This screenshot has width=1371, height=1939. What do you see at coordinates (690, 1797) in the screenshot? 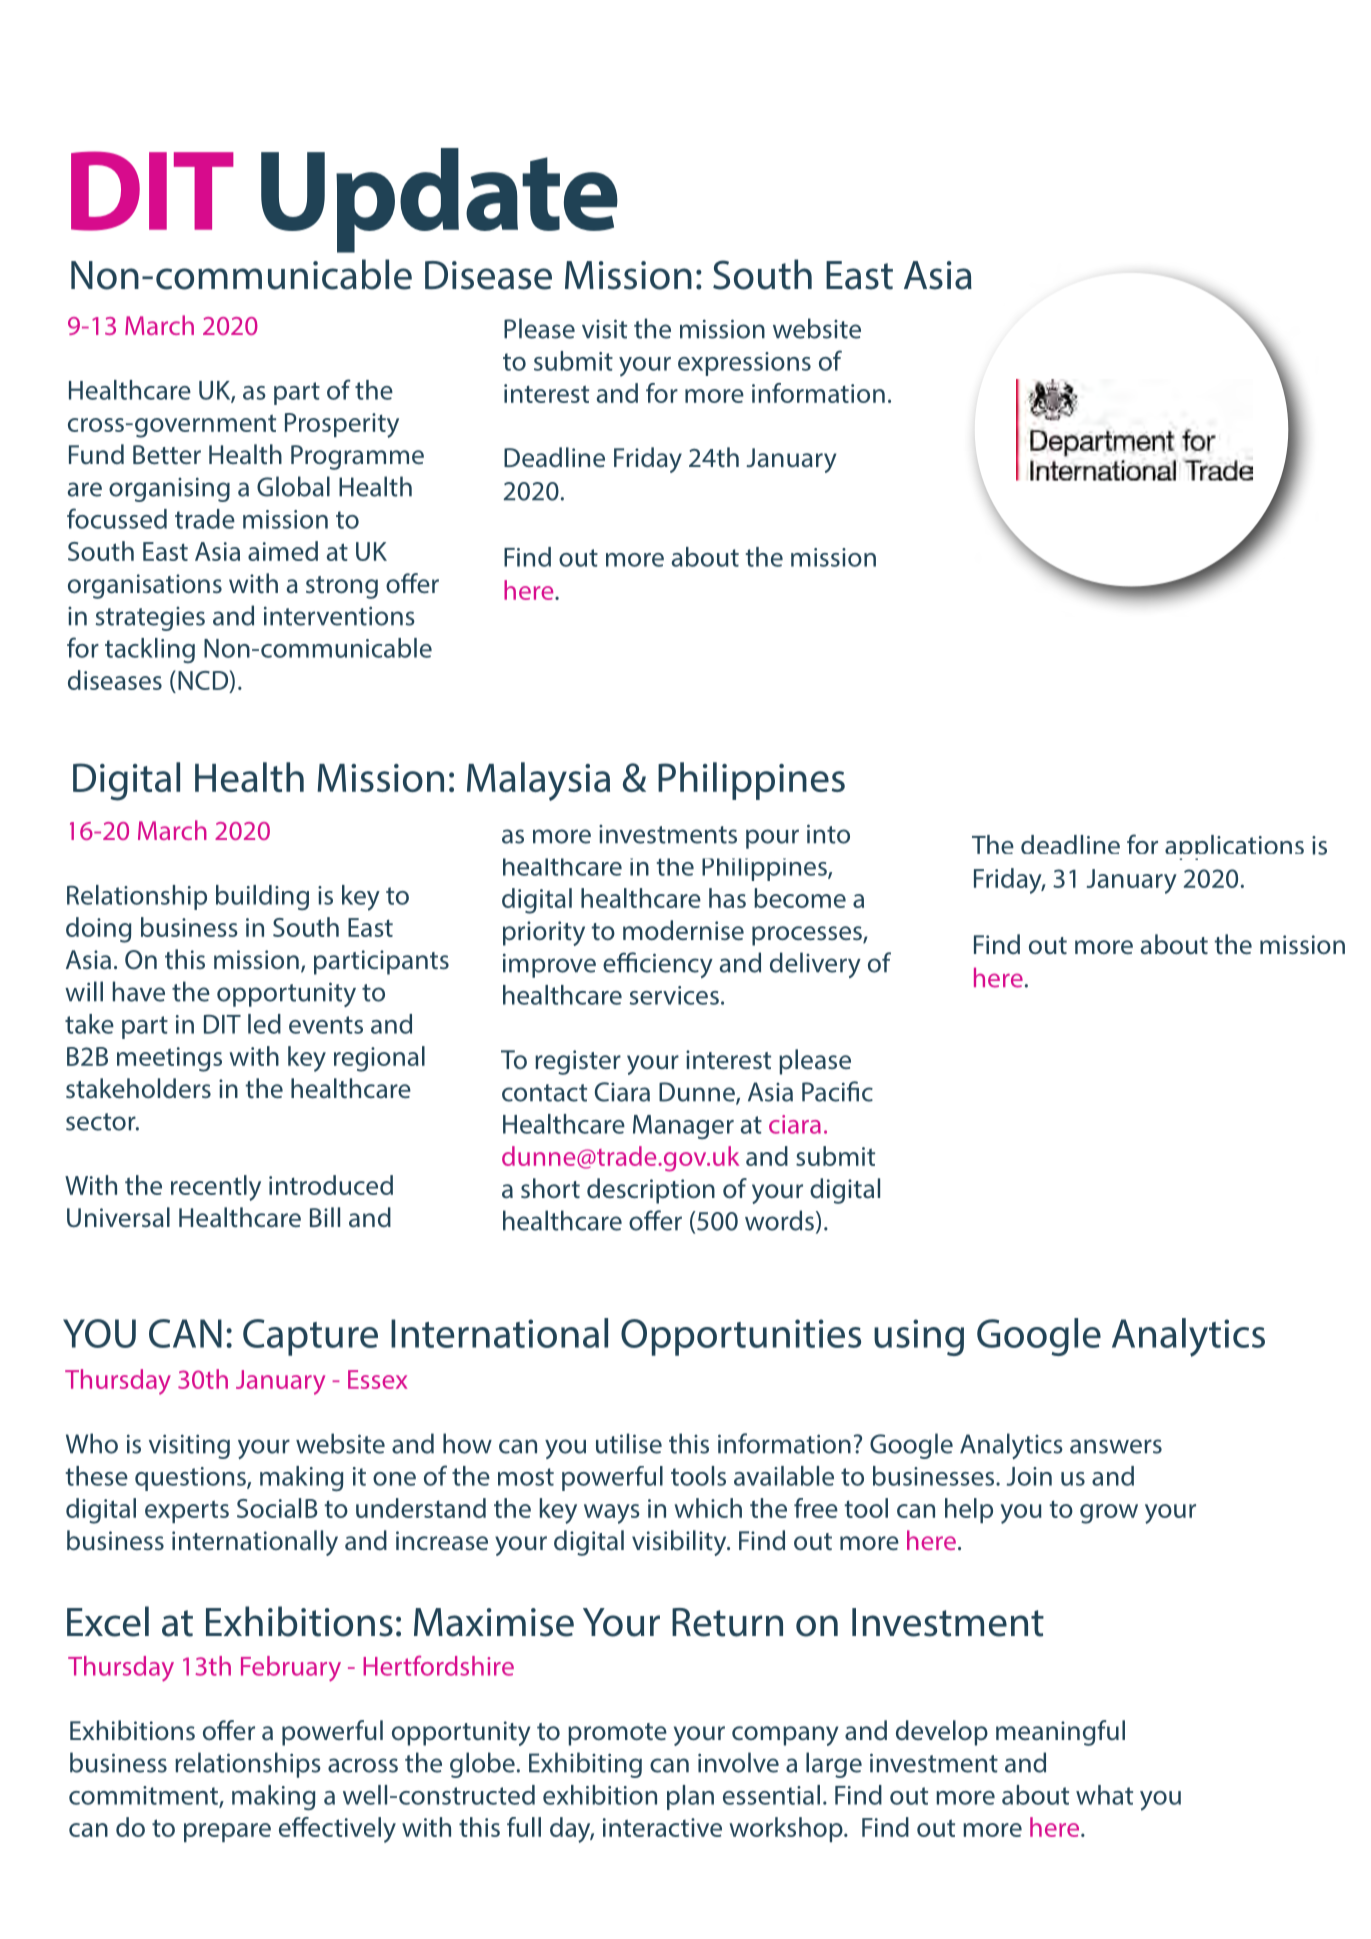
I see `plan` at bounding box center [690, 1797].
